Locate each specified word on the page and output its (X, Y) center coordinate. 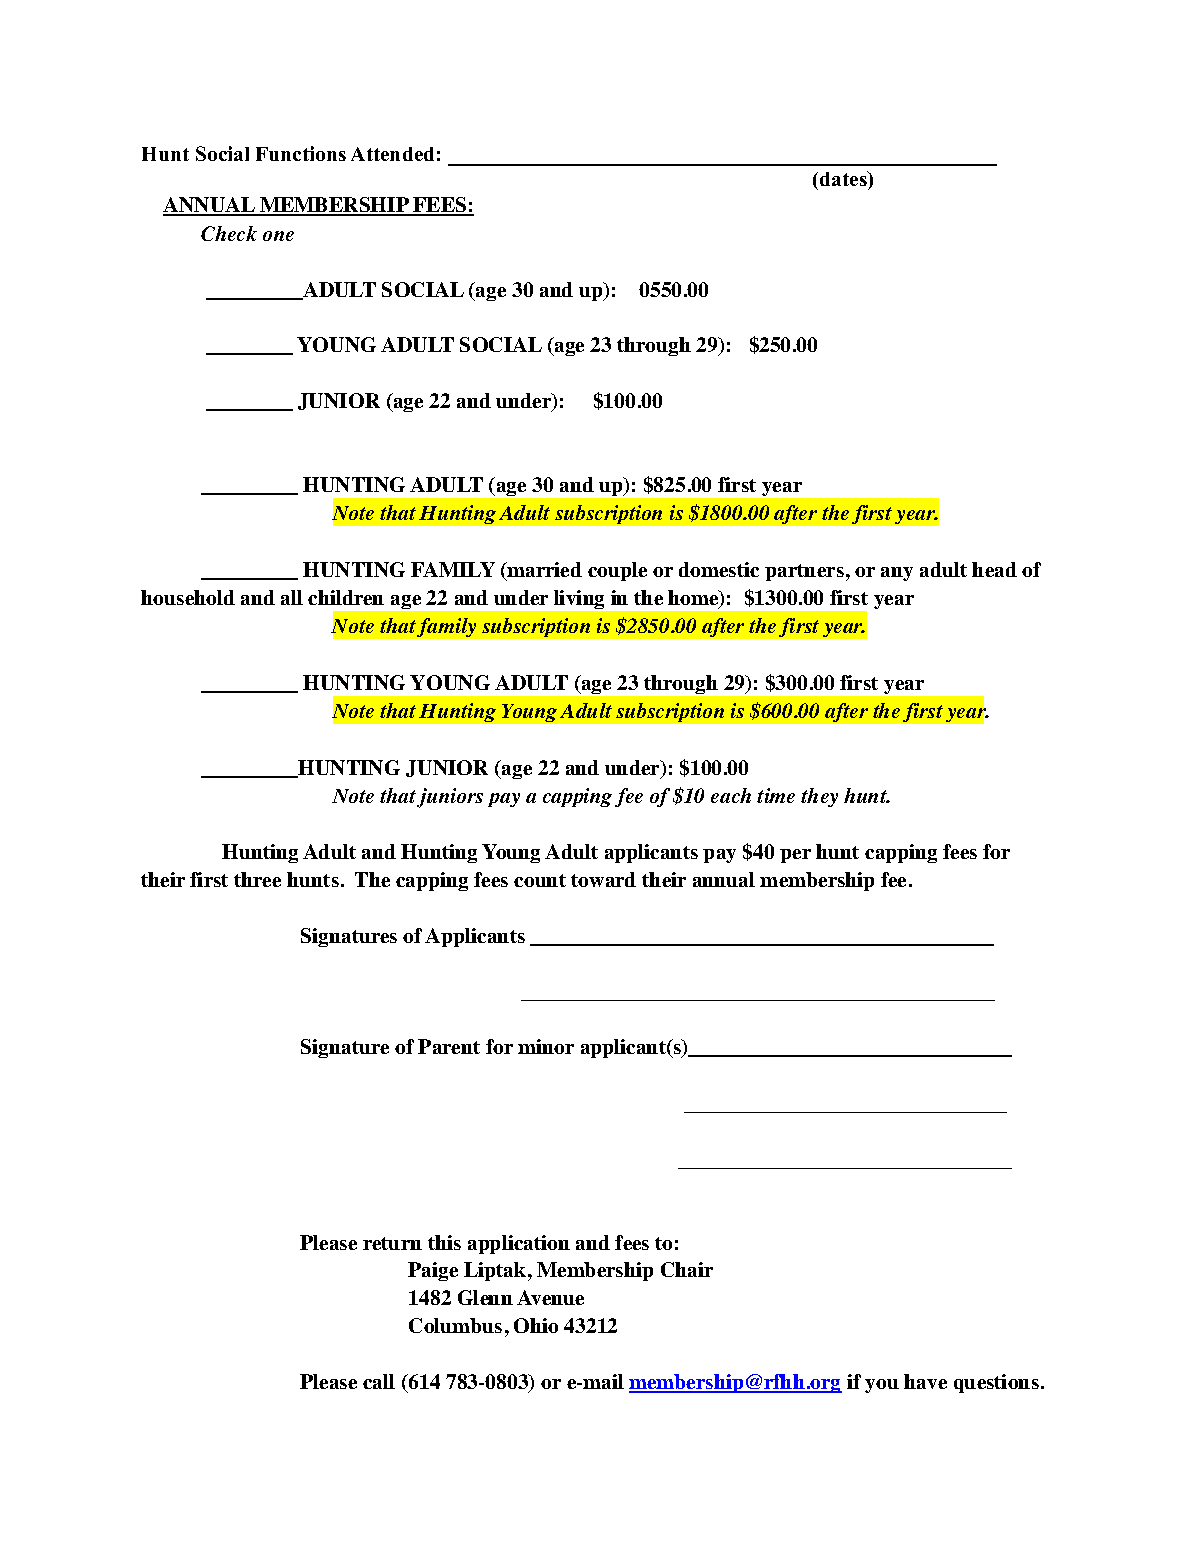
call (379, 1381)
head (994, 569)
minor (546, 1046)
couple (617, 571)
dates (844, 178)
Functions (301, 153)
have (925, 1381)
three (257, 879)
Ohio (536, 1325)
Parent (449, 1046)
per (795, 856)
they (819, 797)
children (346, 597)
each (731, 795)
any (897, 574)
